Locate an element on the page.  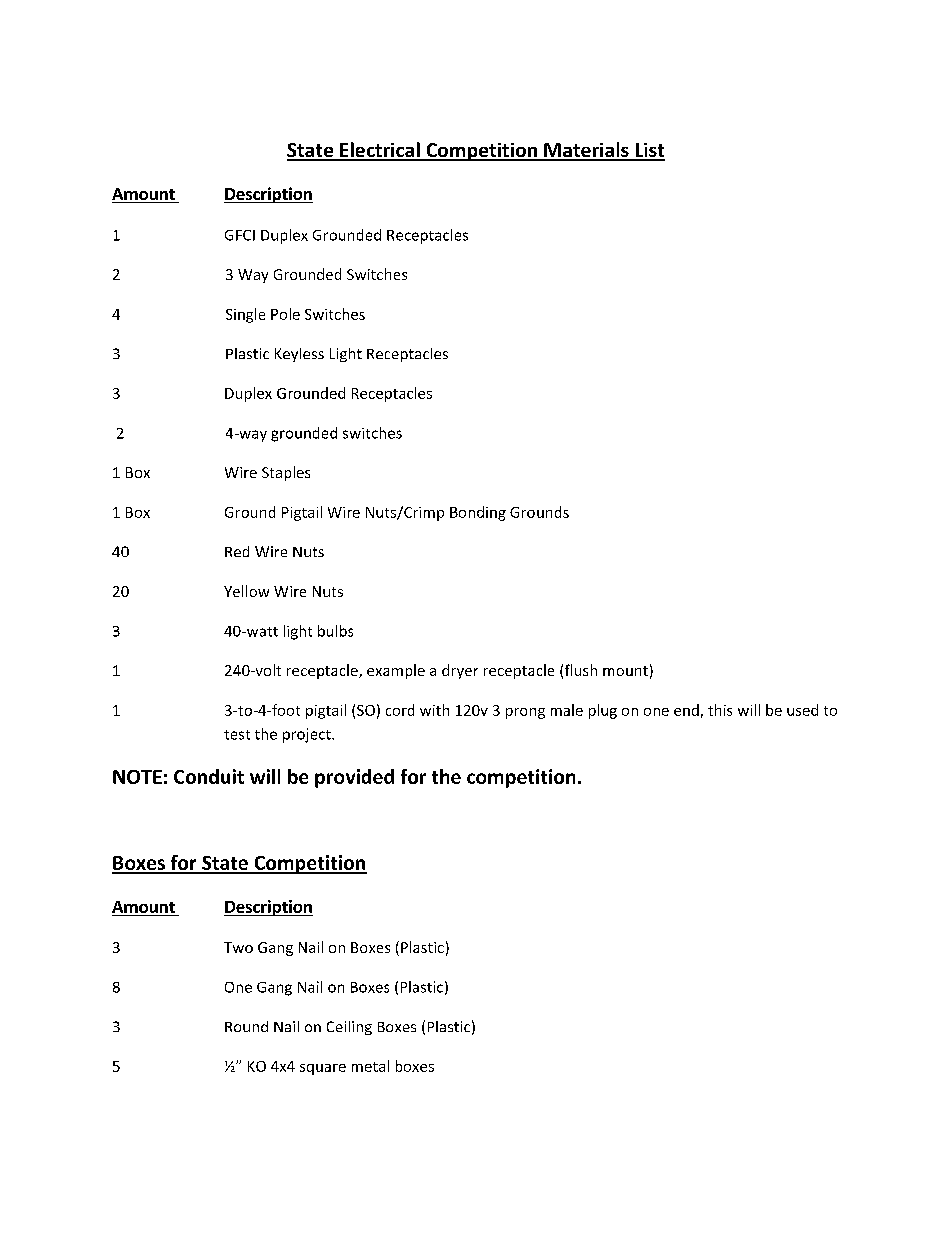
GFCI is located at coordinates (240, 235).
